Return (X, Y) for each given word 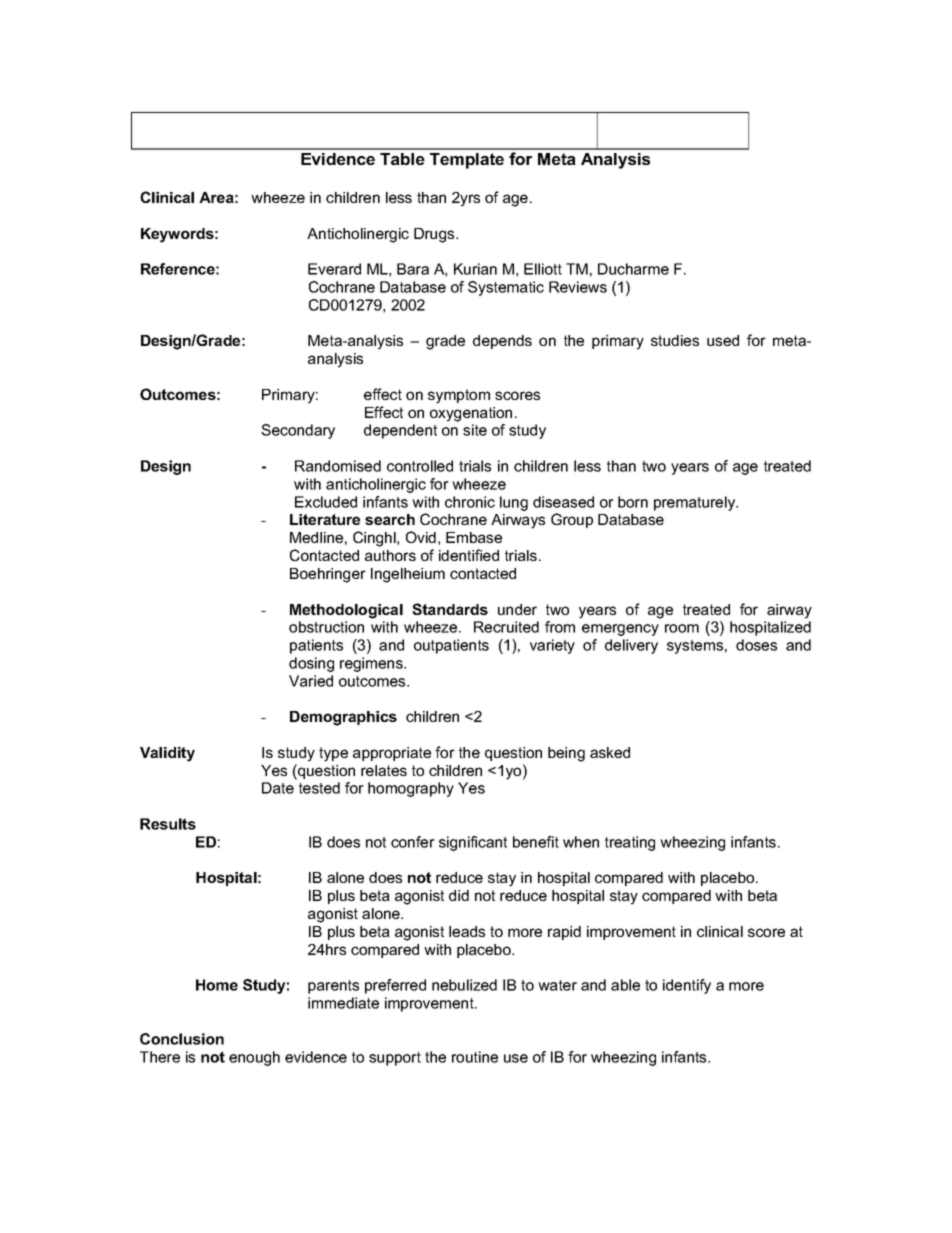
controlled (420, 466)
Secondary (298, 431)
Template (467, 161)
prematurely (696, 503)
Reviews (578, 287)
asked (610, 752)
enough (254, 1058)
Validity (167, 754)
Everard (334, 269)
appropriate (392, 754)
